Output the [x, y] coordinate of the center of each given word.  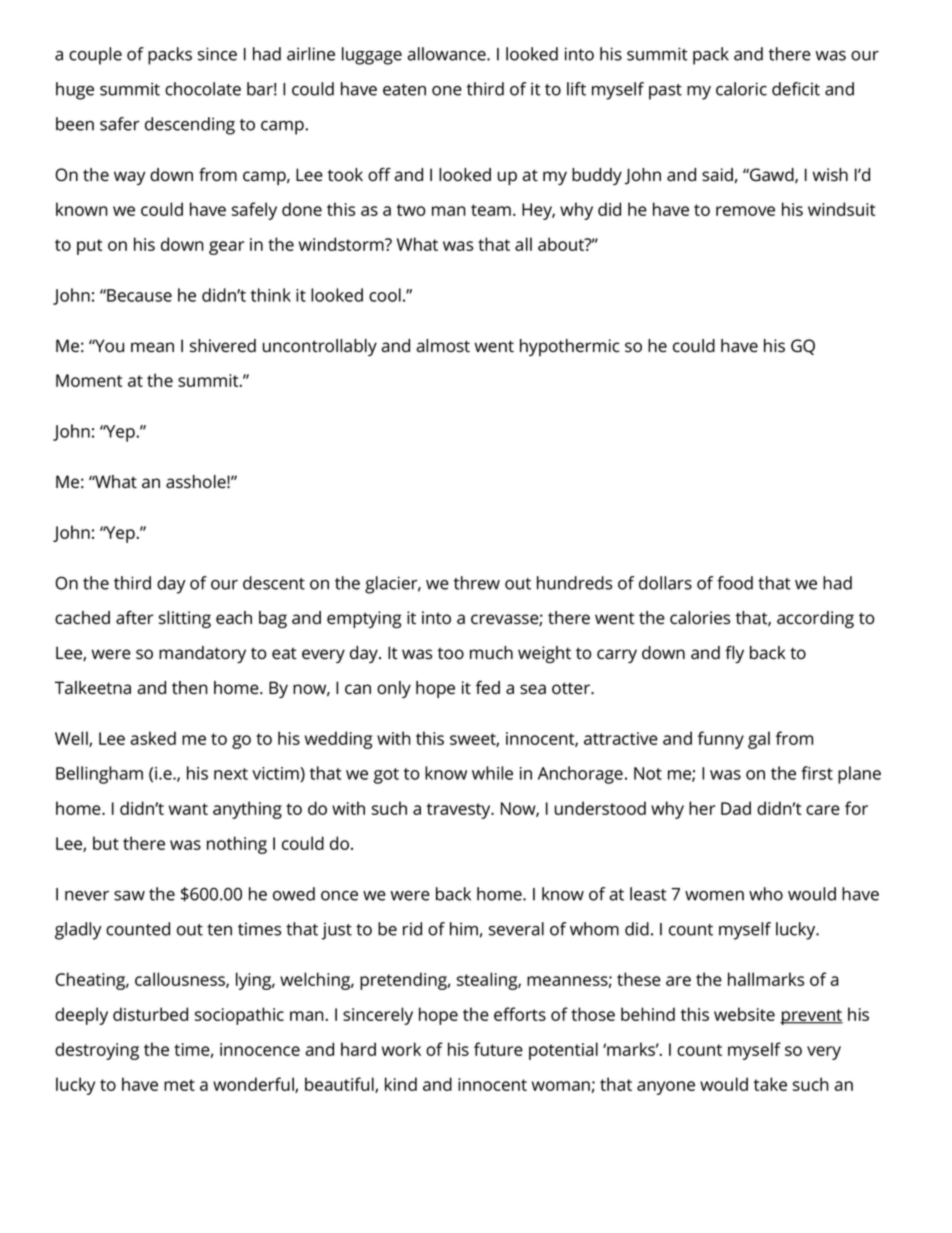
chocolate [203, 89]
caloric [741, 89]
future [498, 1049]
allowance [447, 54]
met [179, 1085]
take [770, 1084]
